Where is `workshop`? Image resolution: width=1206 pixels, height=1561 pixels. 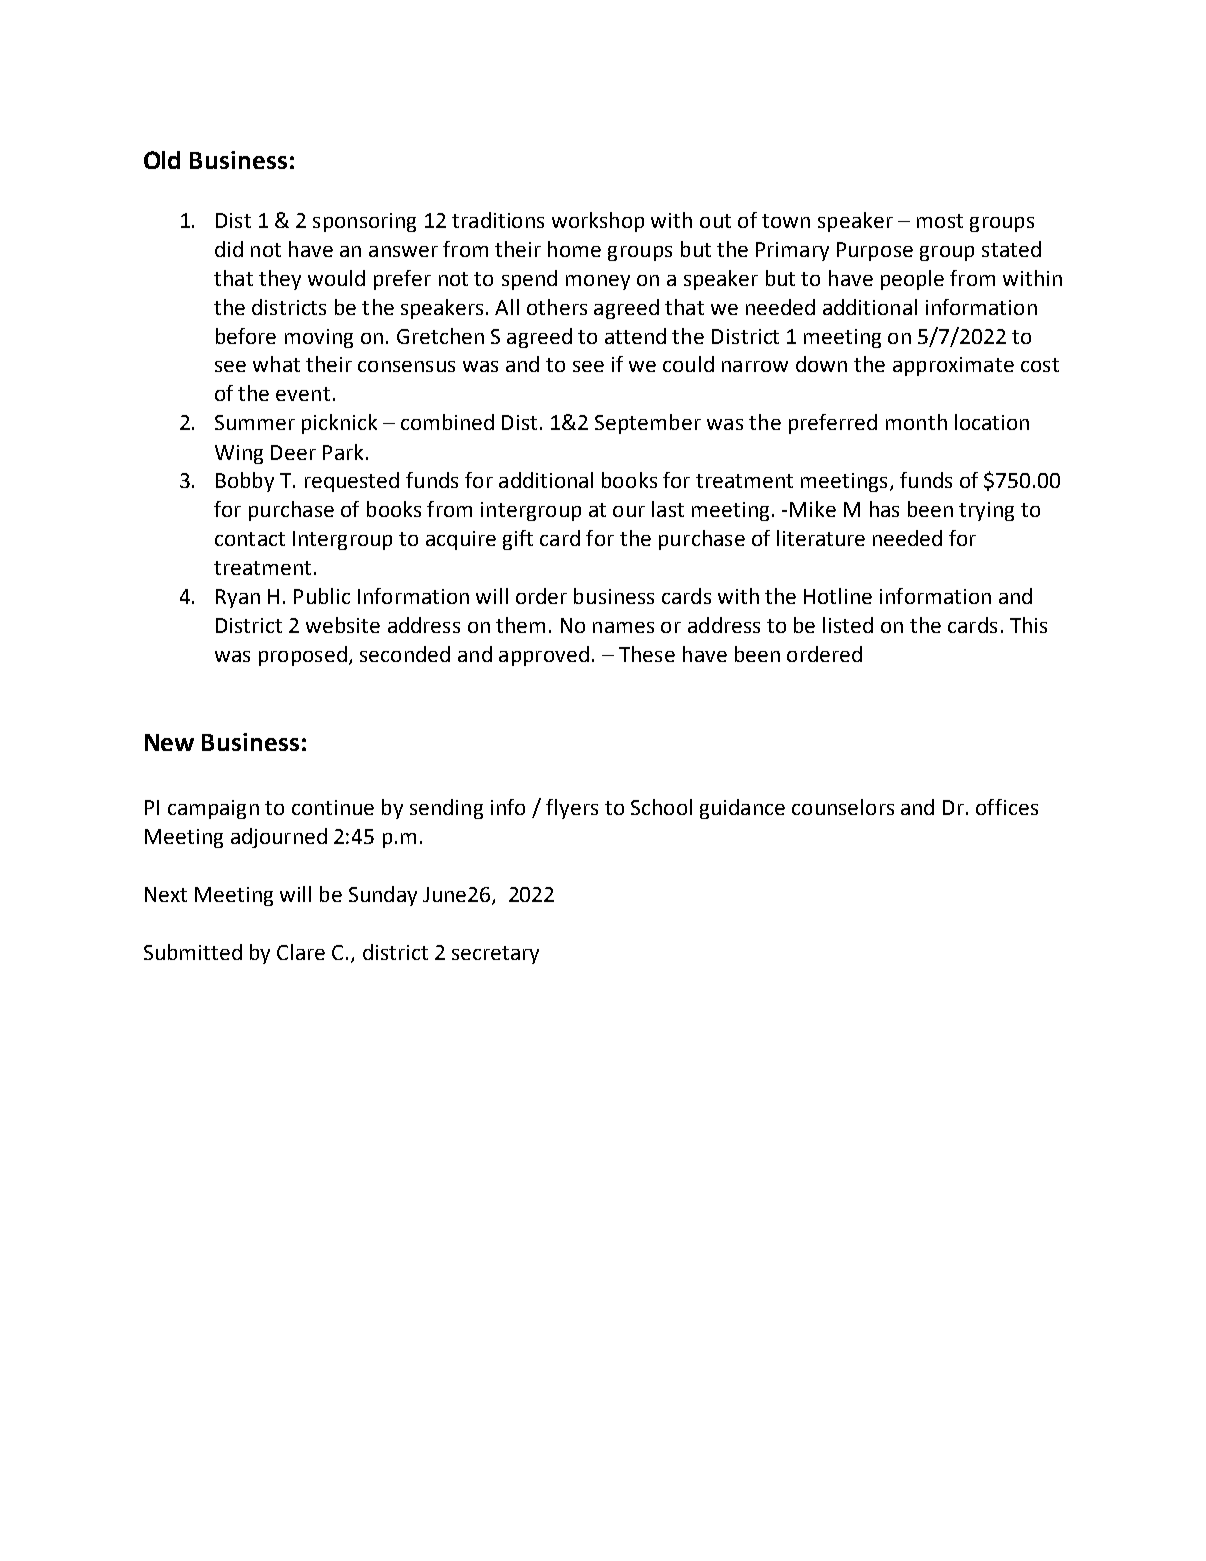 workshop is located at coordinates (598, 222).
